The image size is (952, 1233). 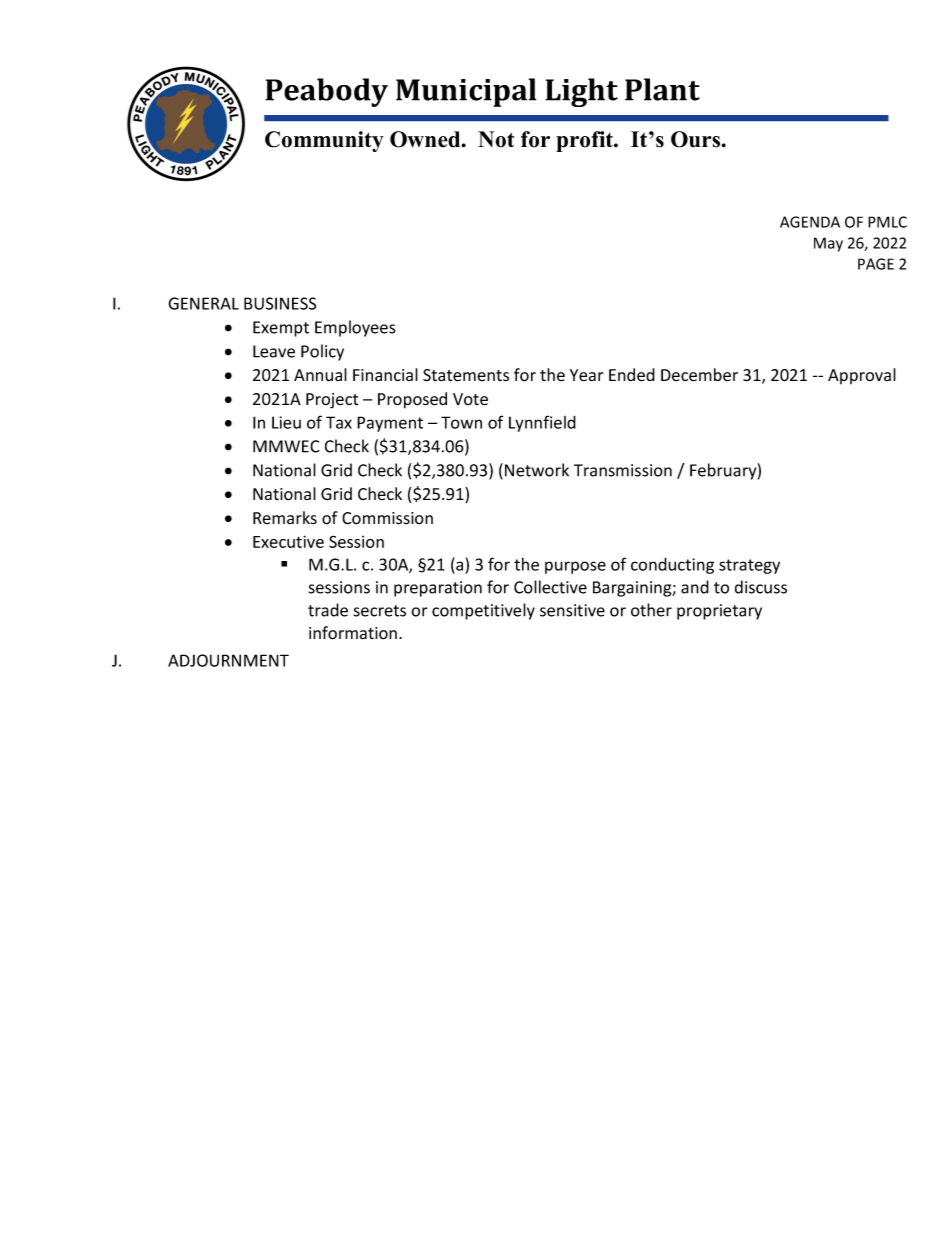 What do you see at coordinates (582, 92) in the screenshot?
I see `Light` at bounding box center [582, 92].
